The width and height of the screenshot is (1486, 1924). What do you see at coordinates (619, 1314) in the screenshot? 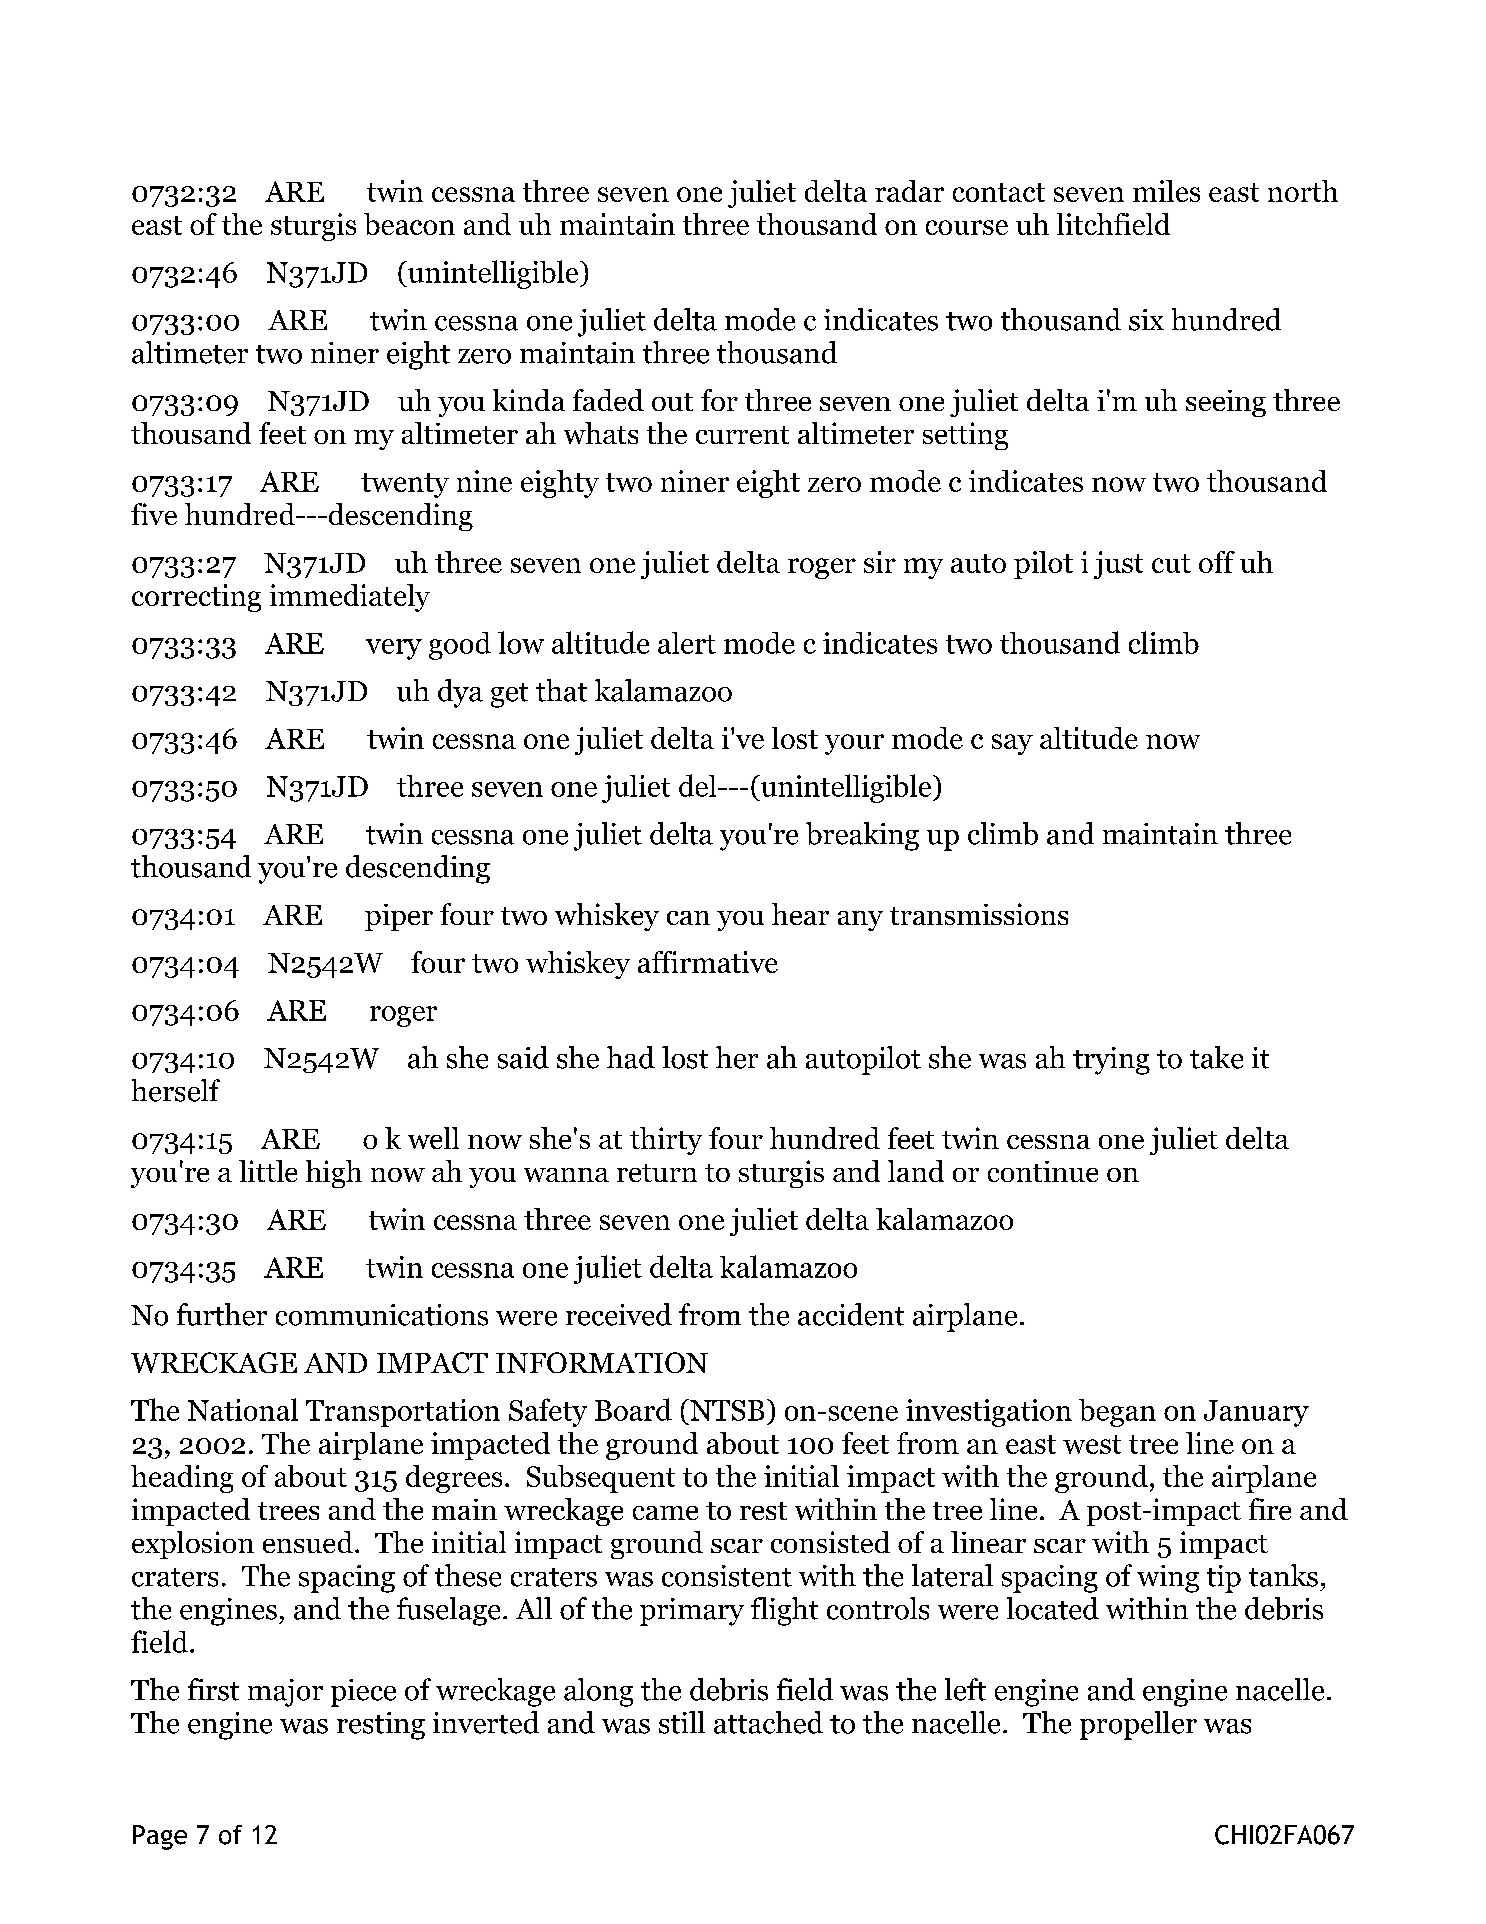
I see `received` at bounding box center [619, 1314].
